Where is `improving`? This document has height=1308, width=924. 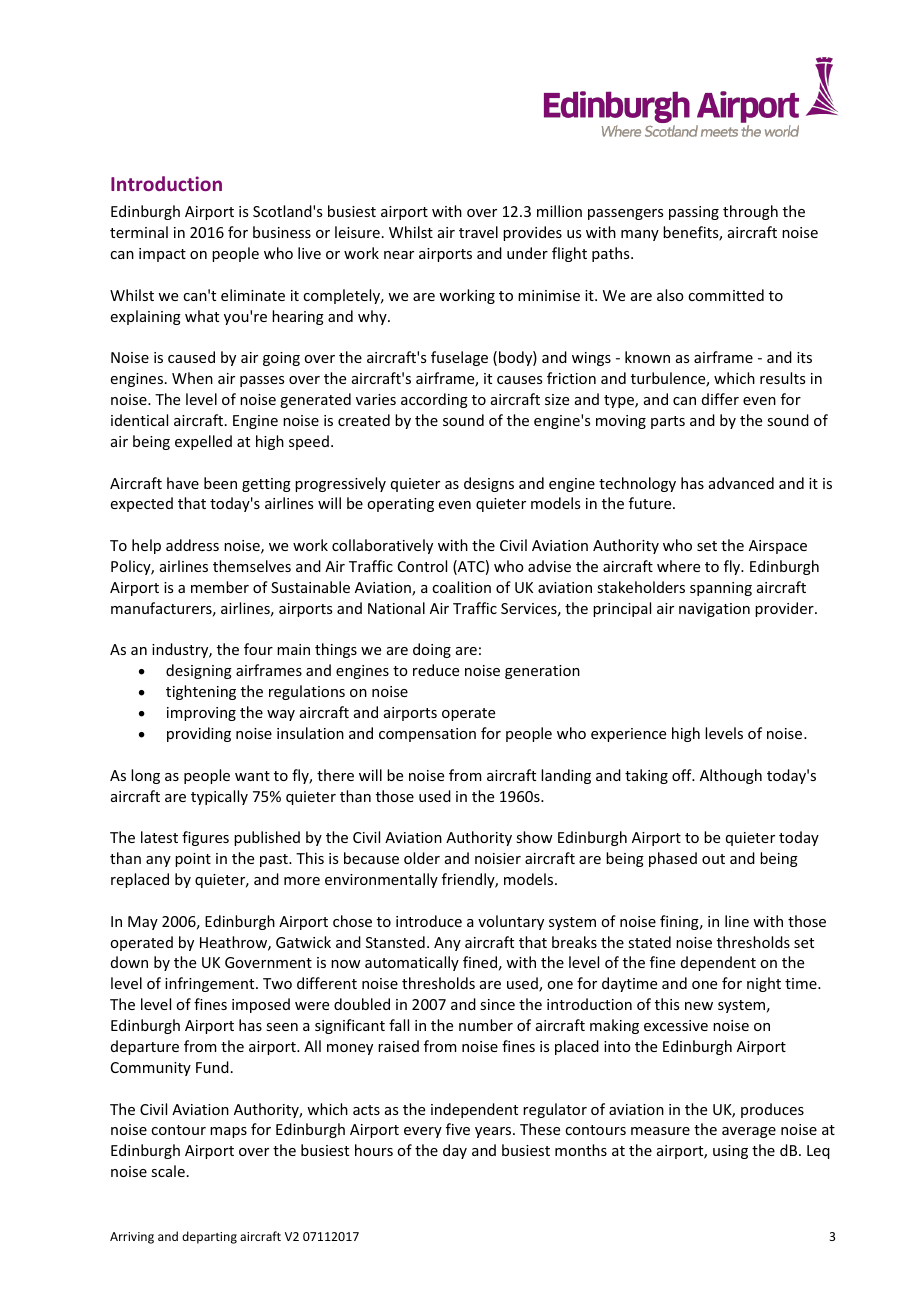
improving is located at coordinates (201, 714).
